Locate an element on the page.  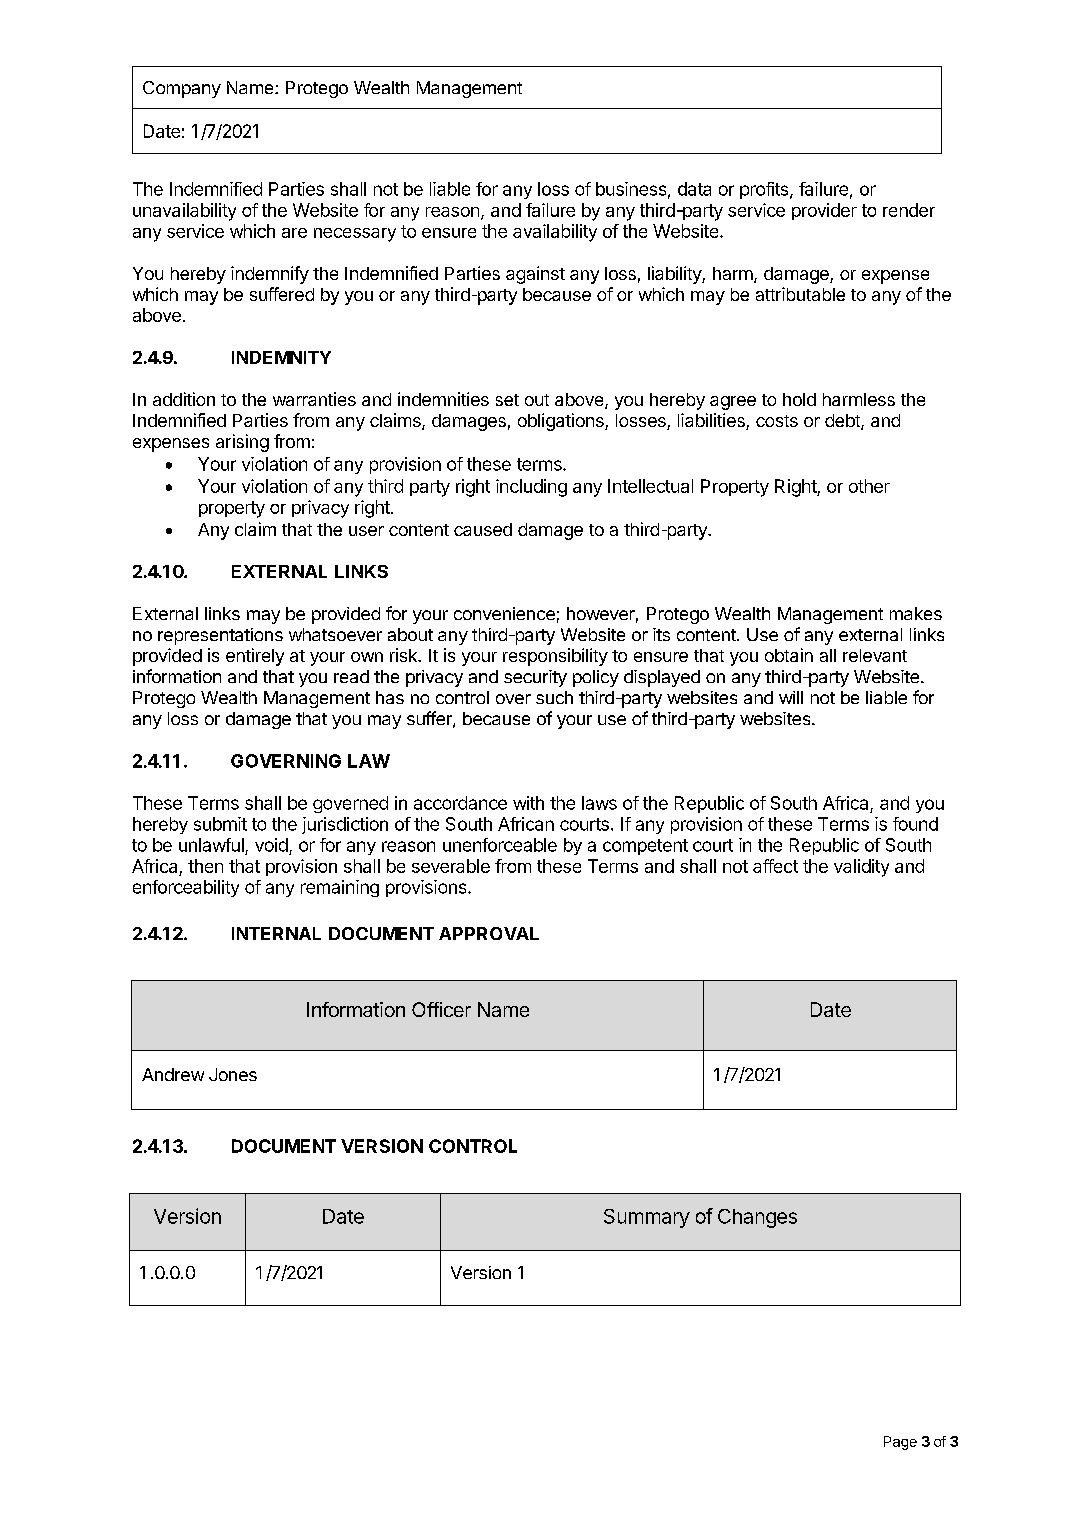
Company is located at coordinates (182, 89).
